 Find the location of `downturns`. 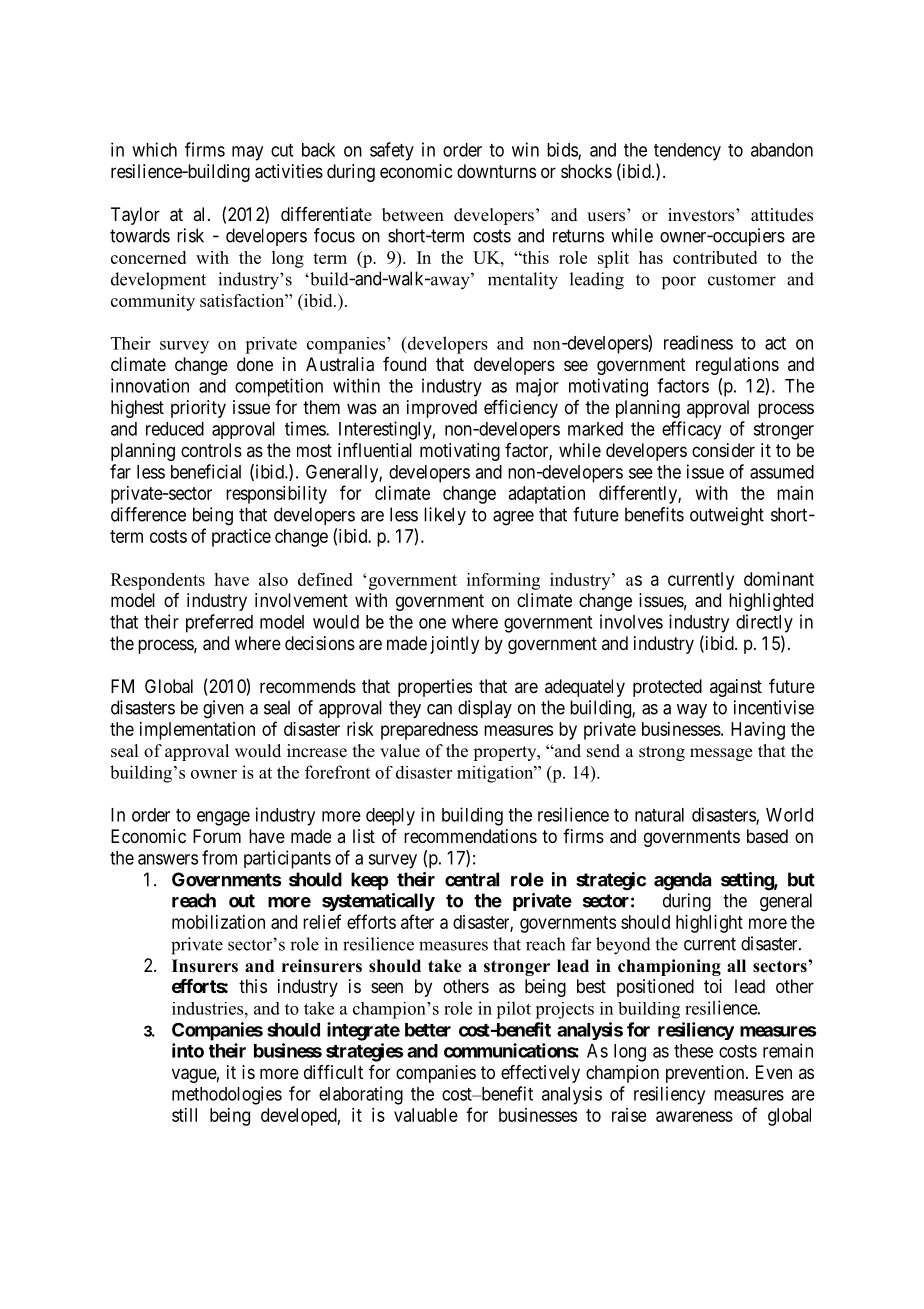

downturns is located at coordinates (496, 171).
